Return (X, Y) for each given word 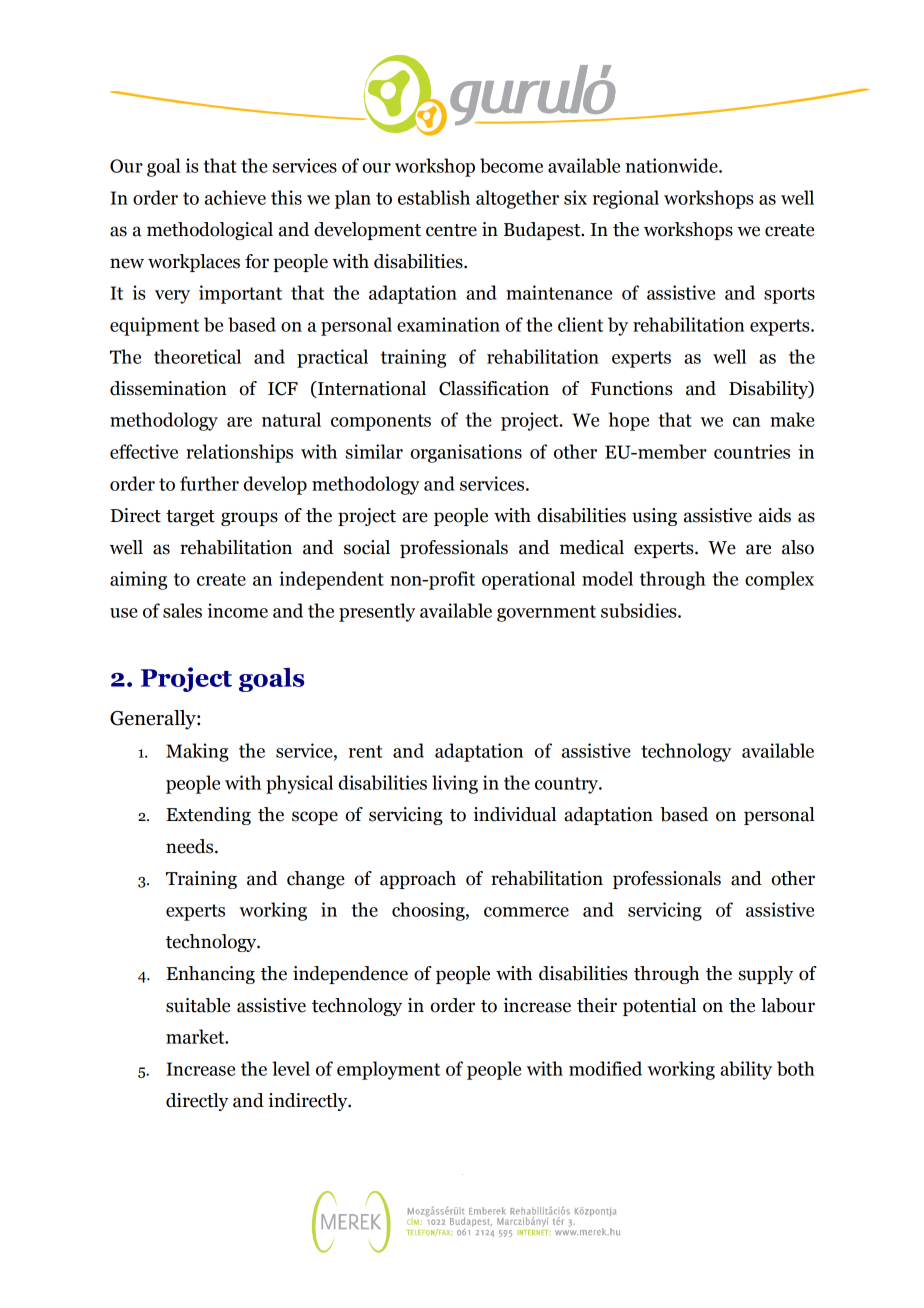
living (455, 784)
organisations (466, 453)
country (567, 785)
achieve (235, 197)
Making (197, 752)
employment (388, 1070)
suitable (198, 1005)
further (209, 483)
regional (626, 199)
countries (752, 451)
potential (659, 1007)
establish (434, 197)
